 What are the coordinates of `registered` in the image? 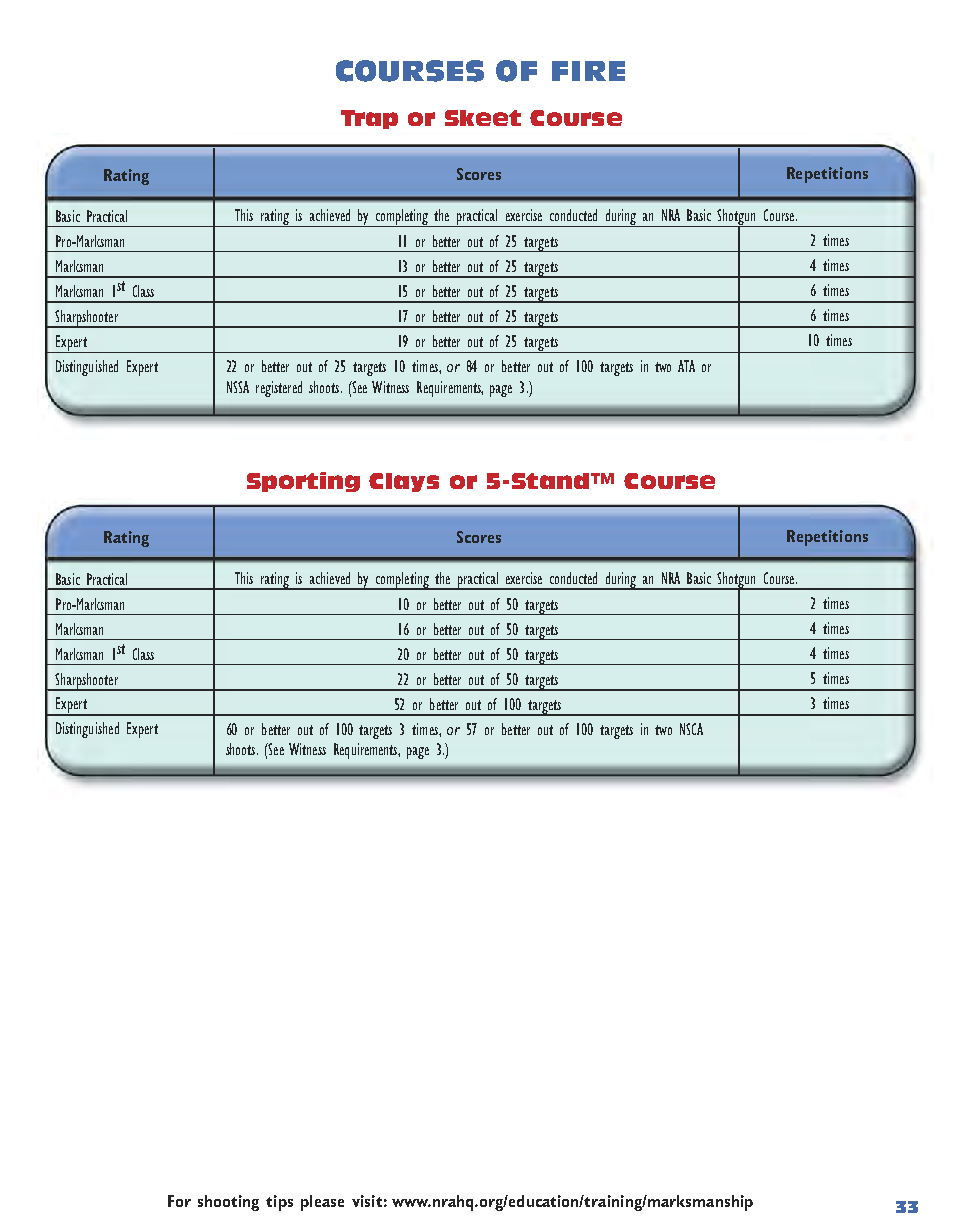 It's located at (279, 389).
